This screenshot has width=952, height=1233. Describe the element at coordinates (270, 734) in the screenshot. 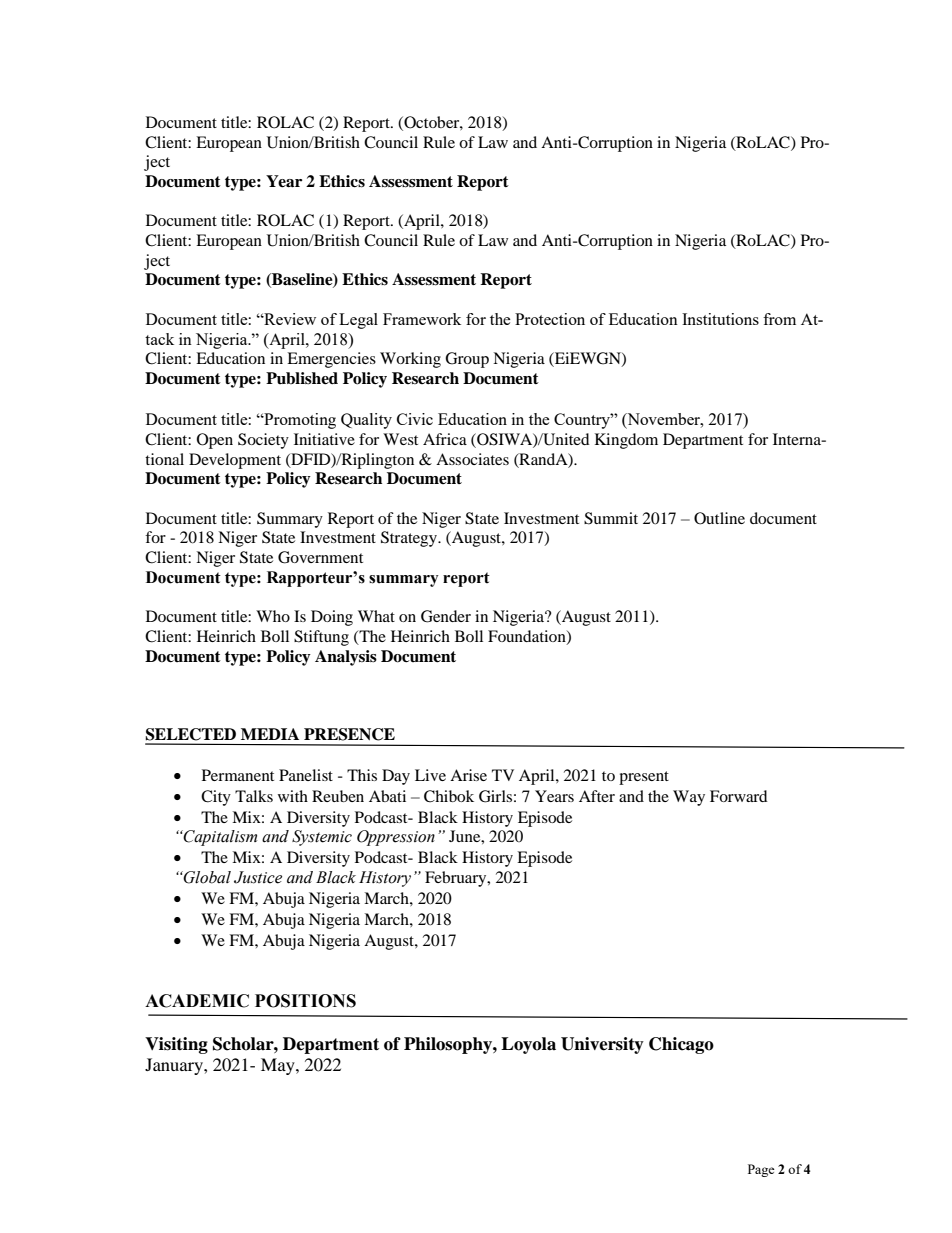

I see `MEDIA` at that location.
